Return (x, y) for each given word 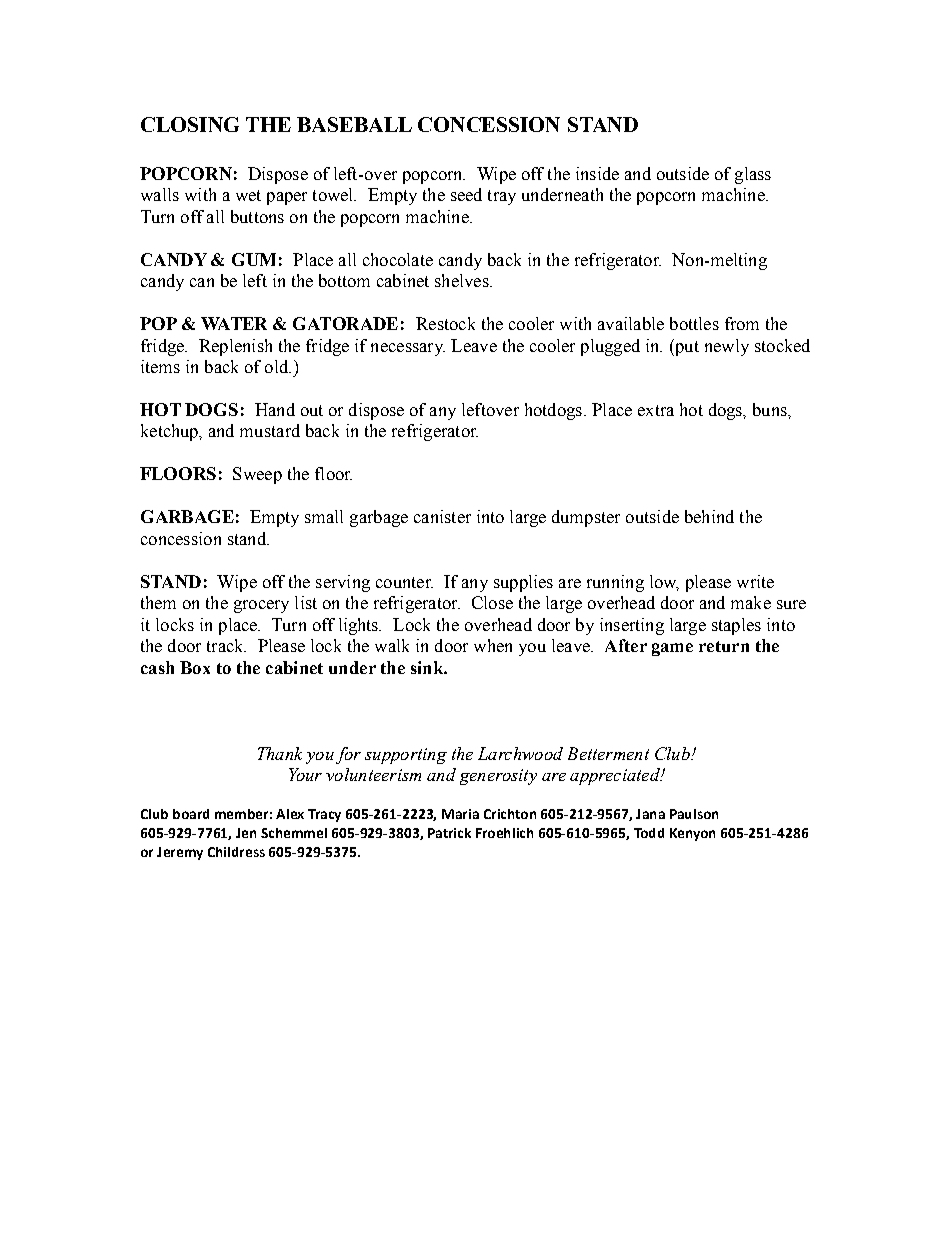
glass (753, 175)
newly (727, 347)
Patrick (449, 833)
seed (466, 194)
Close (492, 602)
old (278, 366)
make (751, 602)
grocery (261, 606)
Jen (246, 833)
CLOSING (190, 124)
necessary (408, 349)
